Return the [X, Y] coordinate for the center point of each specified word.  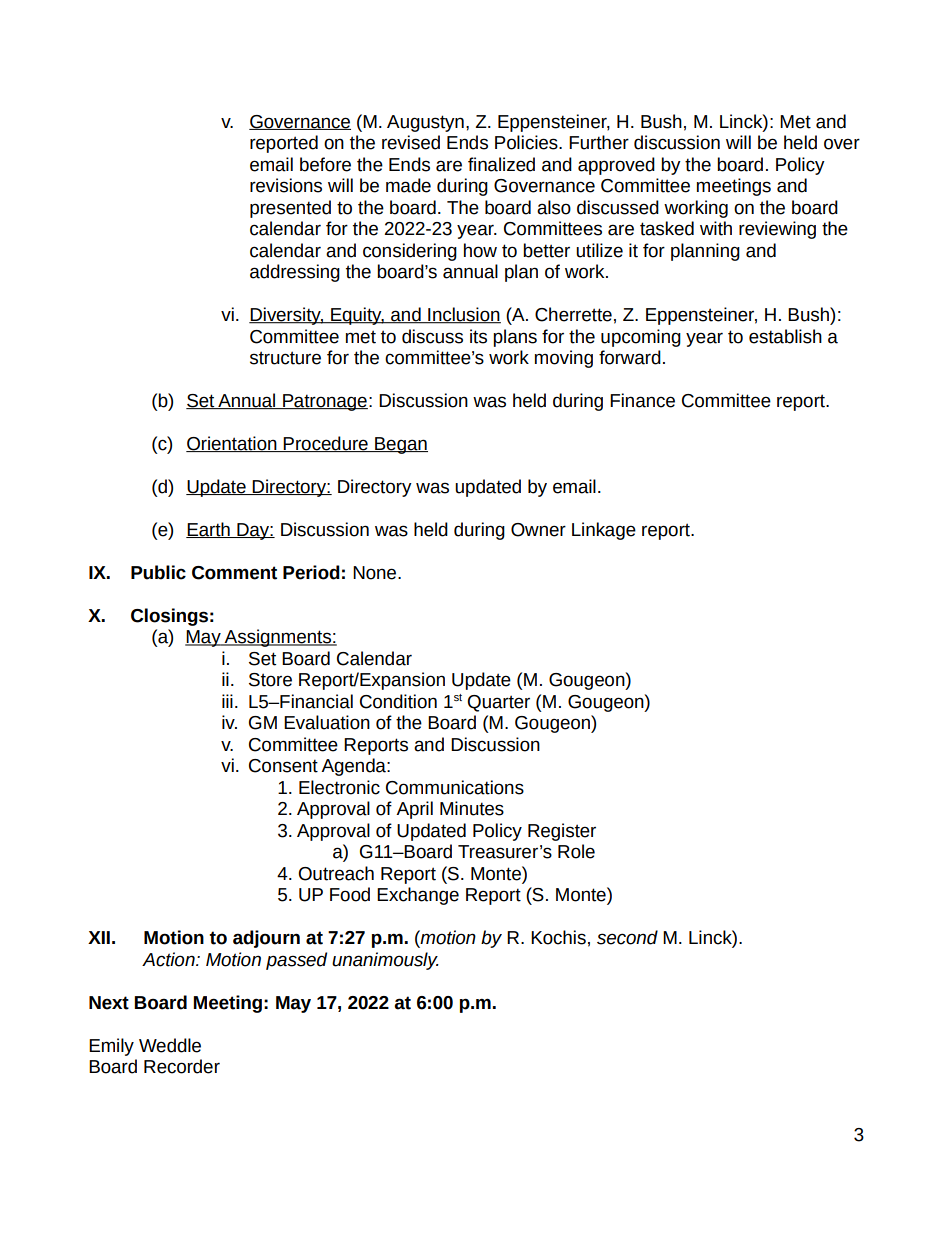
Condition [398, 701]
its [478, 336]
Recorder [182, 1066]
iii [227, 701]
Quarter [498, 703]
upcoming [641, 338]
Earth [209, 530]
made [408, 185]
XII [99, 937]
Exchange [418, 896]
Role [576, 851]
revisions [286, 185]
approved [616, 166]
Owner [538, 530]
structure [285, 358]
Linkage [604, 531]
